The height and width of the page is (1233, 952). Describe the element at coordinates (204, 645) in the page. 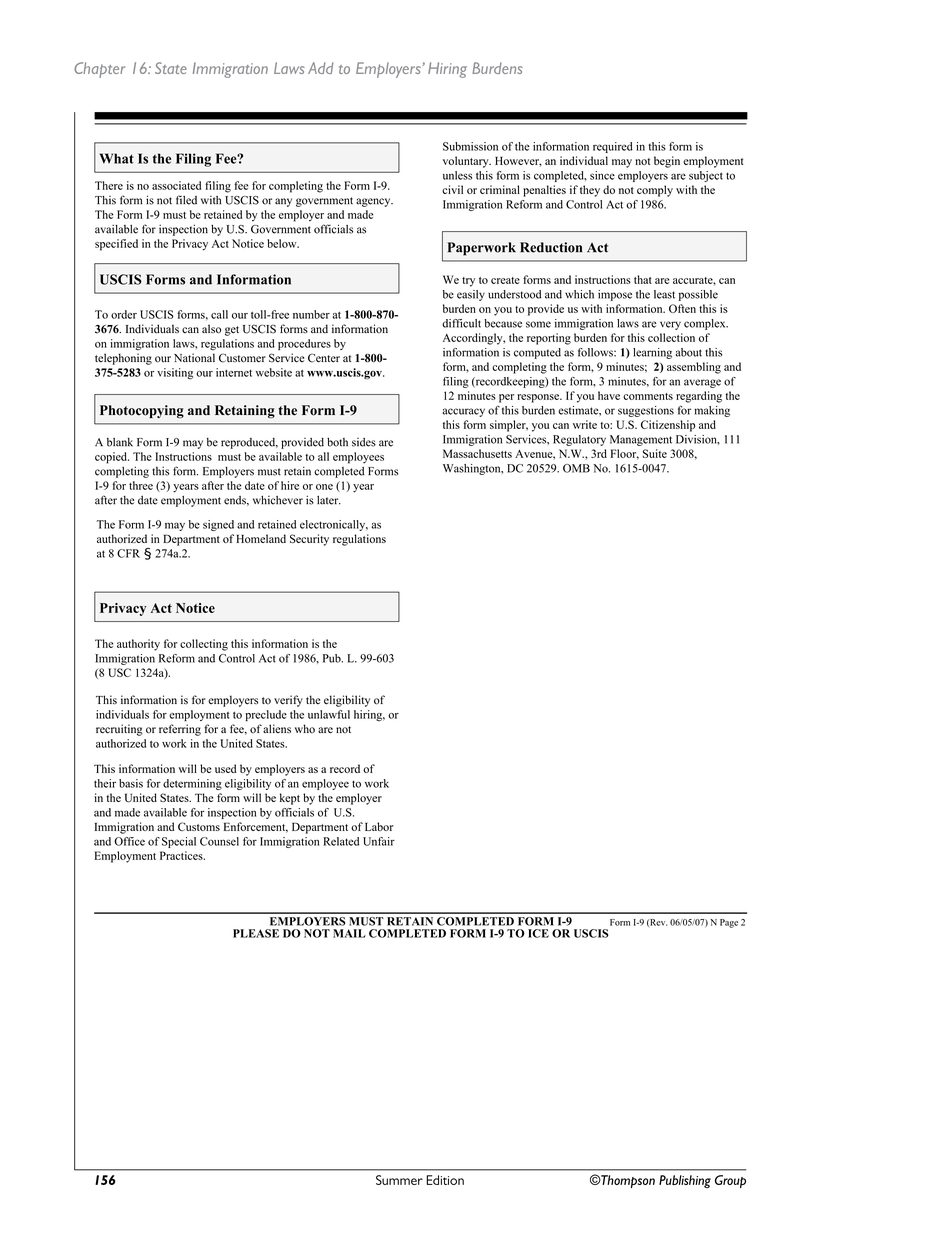

I see `collecting` at that location.
